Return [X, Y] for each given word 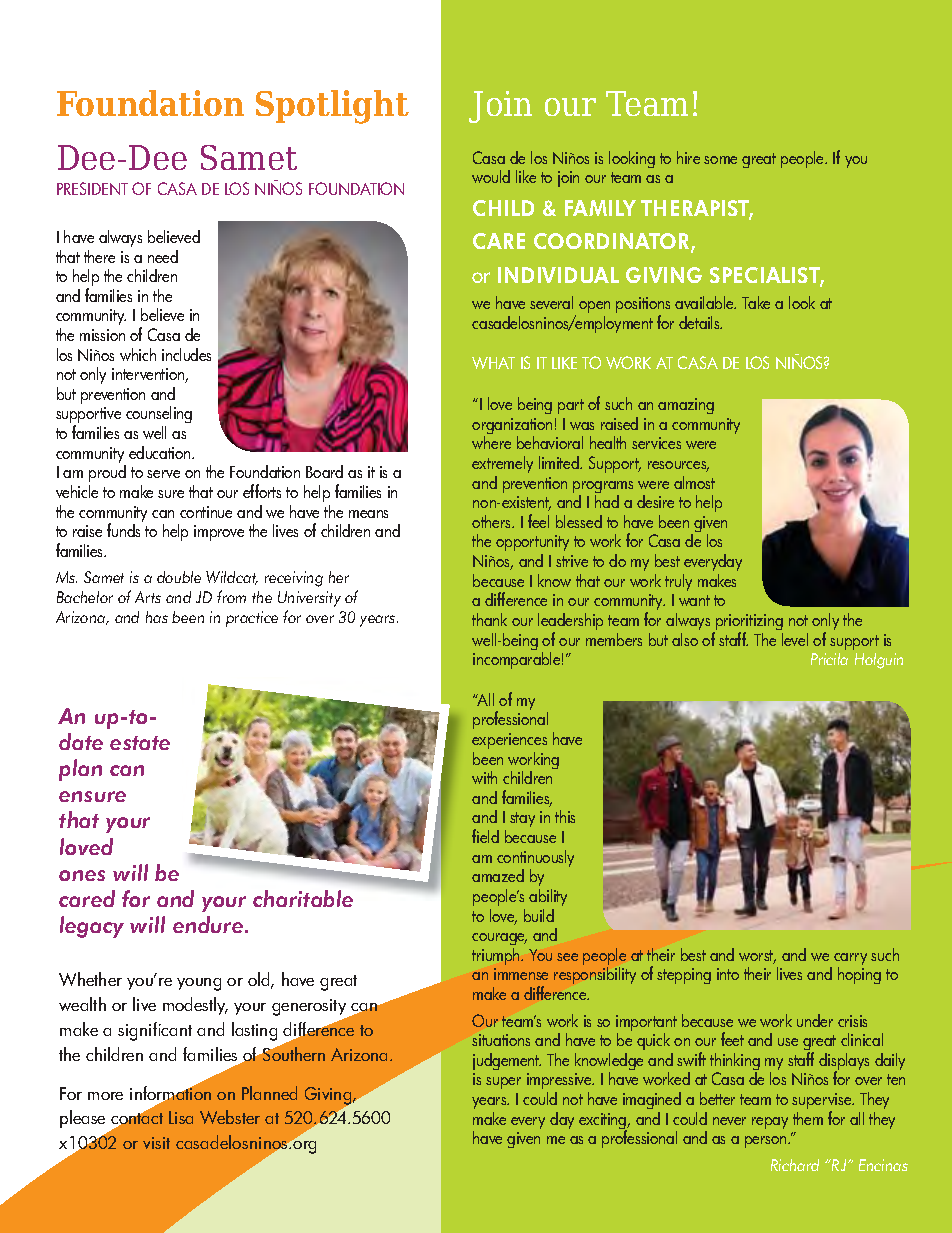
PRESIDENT [92, 188]
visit [156, 1143]
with [484, 777]
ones [82, 875]
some [720, 160]
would [491, 176]
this [565, 816]
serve [163, 474]
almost [694, 482]
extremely [502, 464]
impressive [560, 1083]
